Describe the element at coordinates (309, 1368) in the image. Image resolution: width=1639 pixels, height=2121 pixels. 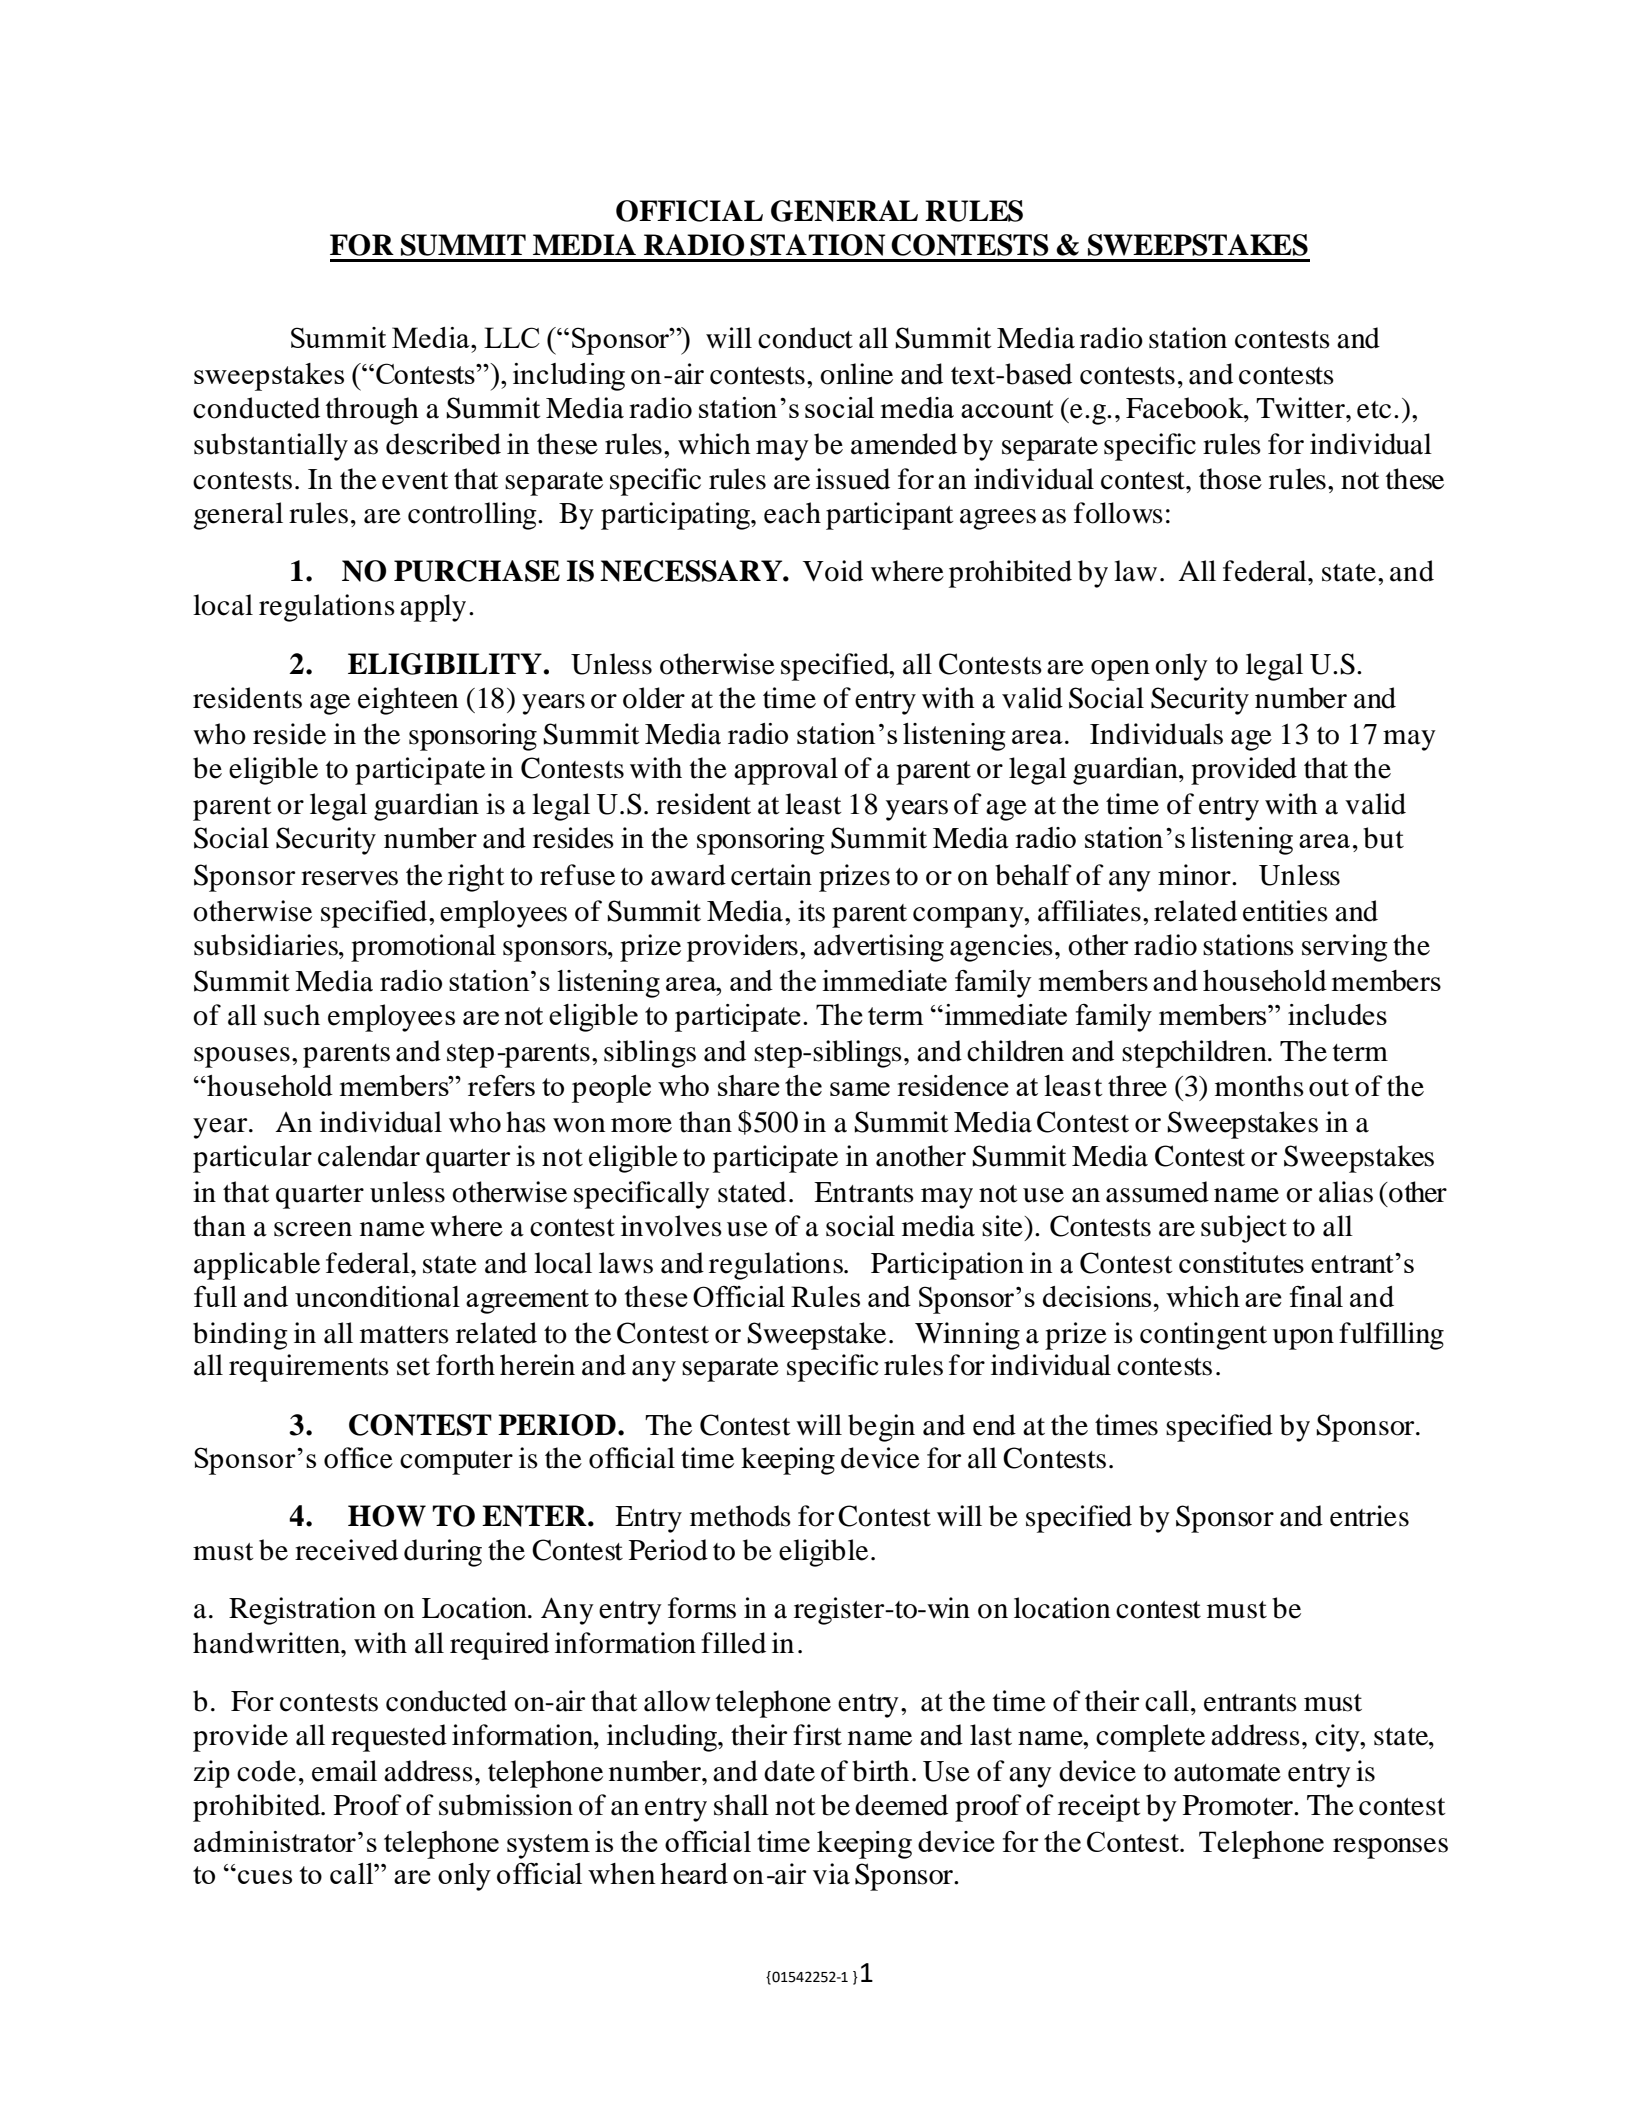
I see `requirements` at that location.
